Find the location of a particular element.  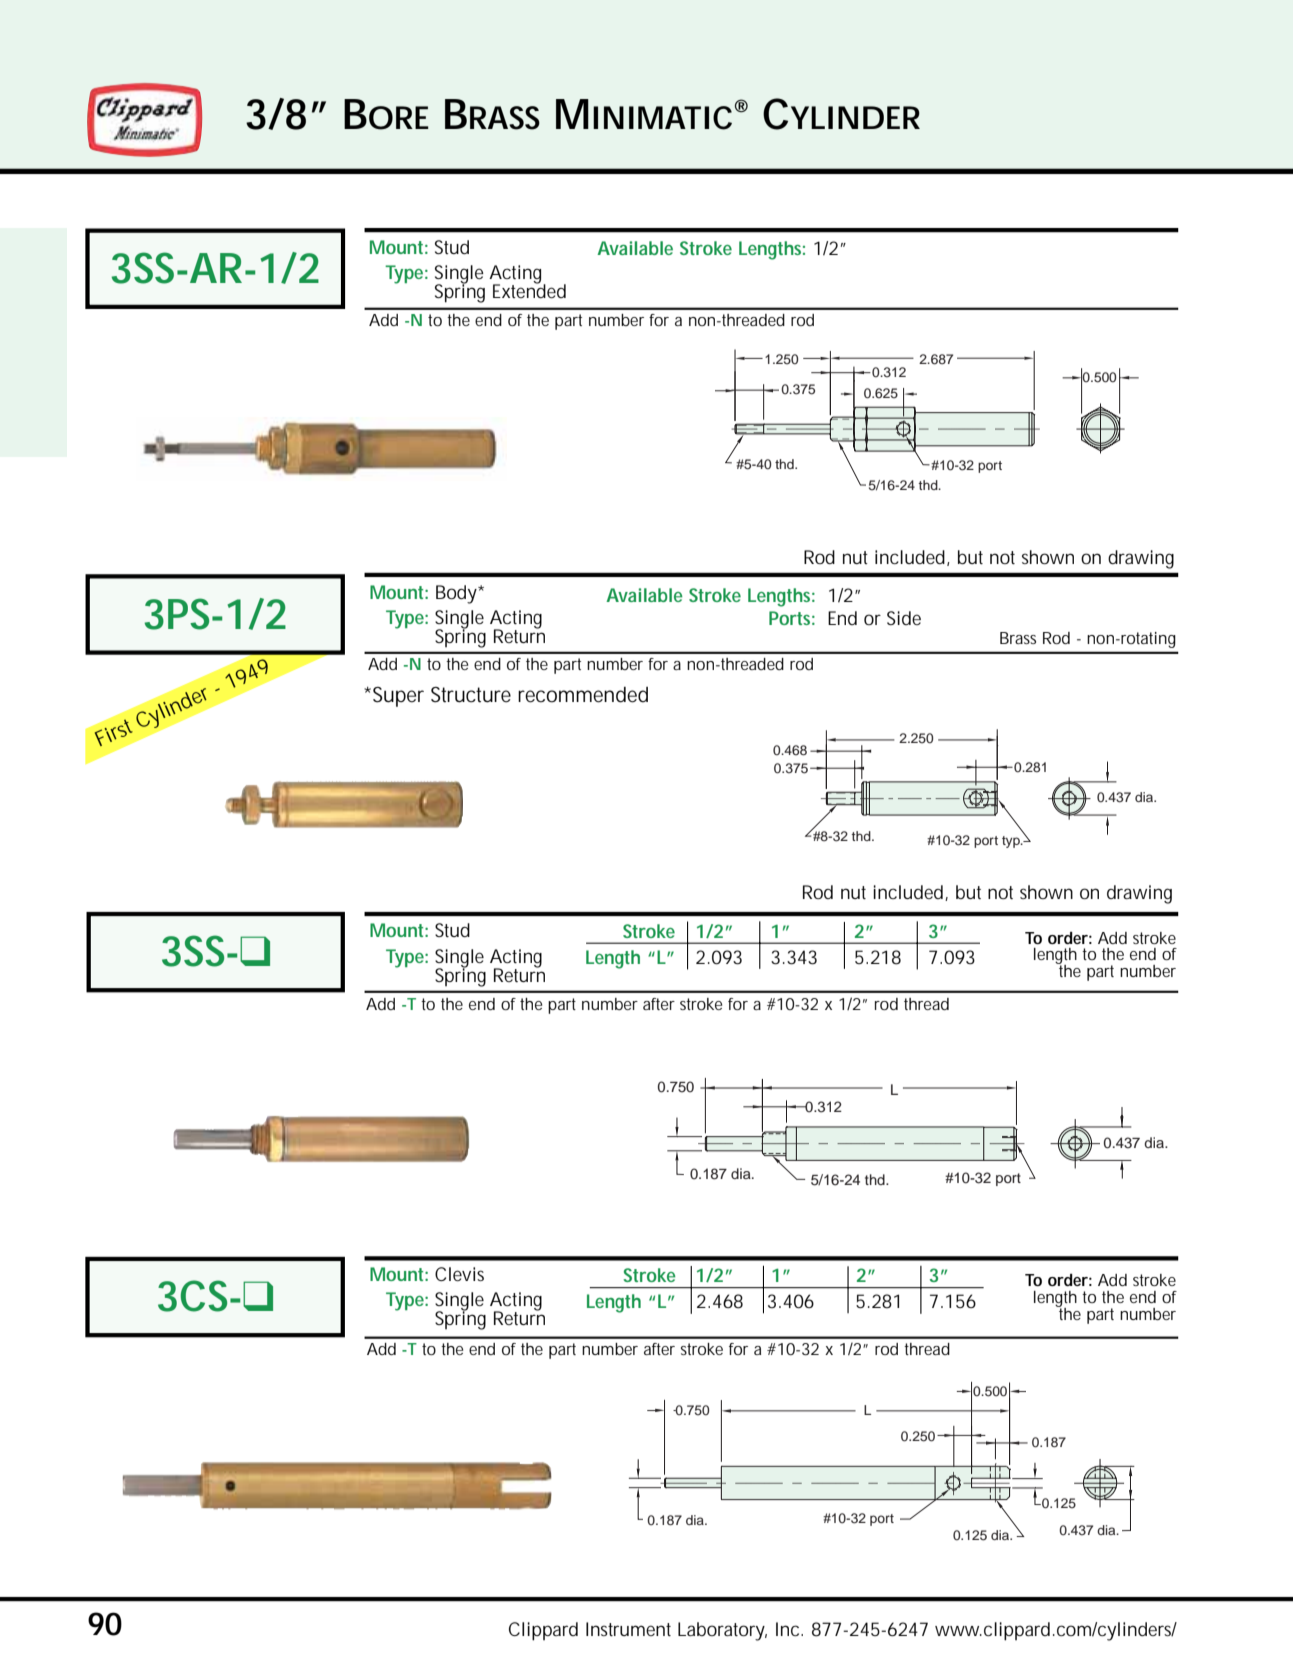

recommended is located at coordinates (583, 695).
